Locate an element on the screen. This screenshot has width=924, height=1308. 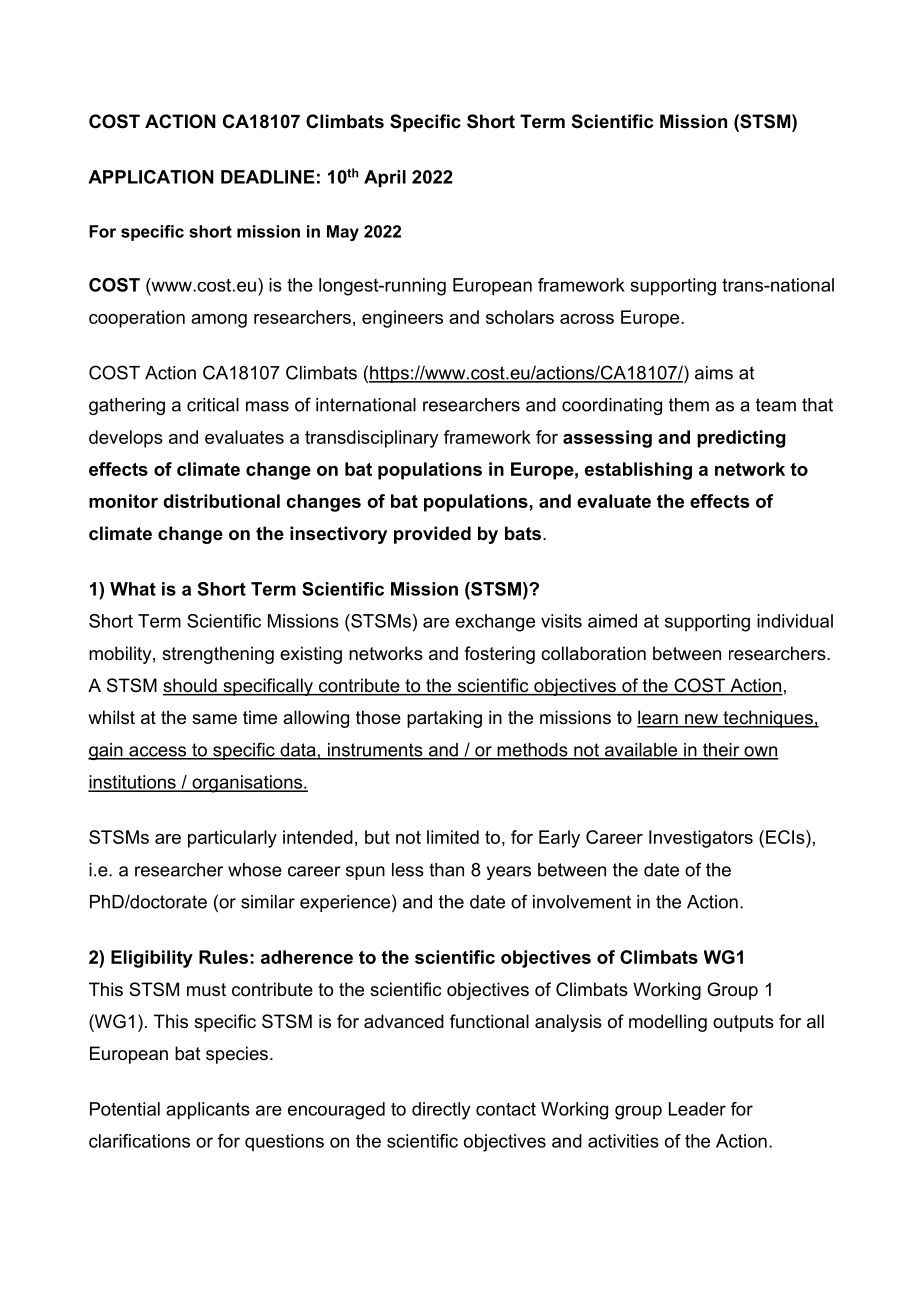
access is located at coordinates (158, 752).
